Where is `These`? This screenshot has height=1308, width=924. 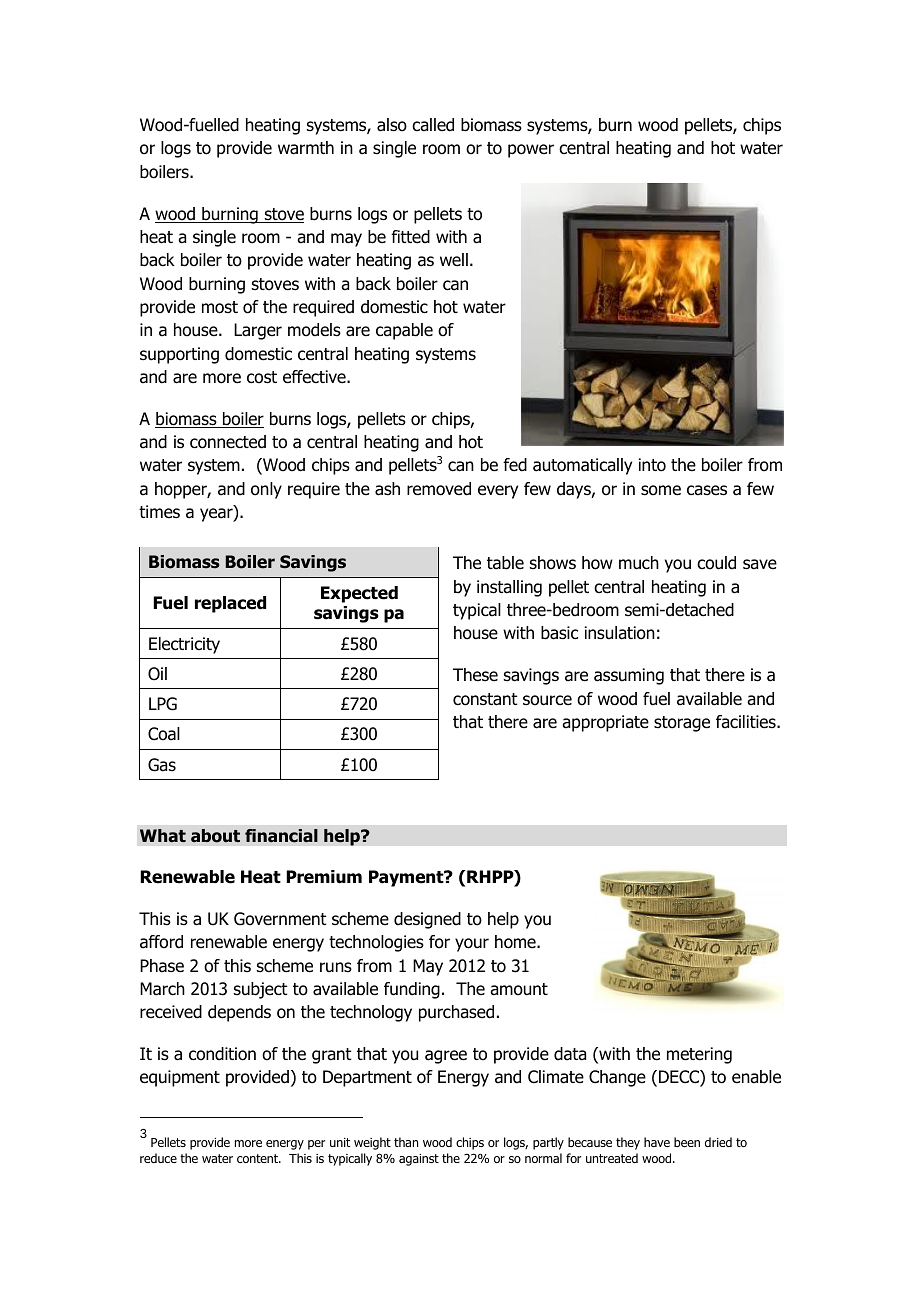
These is located at coordinates (475, 675).
